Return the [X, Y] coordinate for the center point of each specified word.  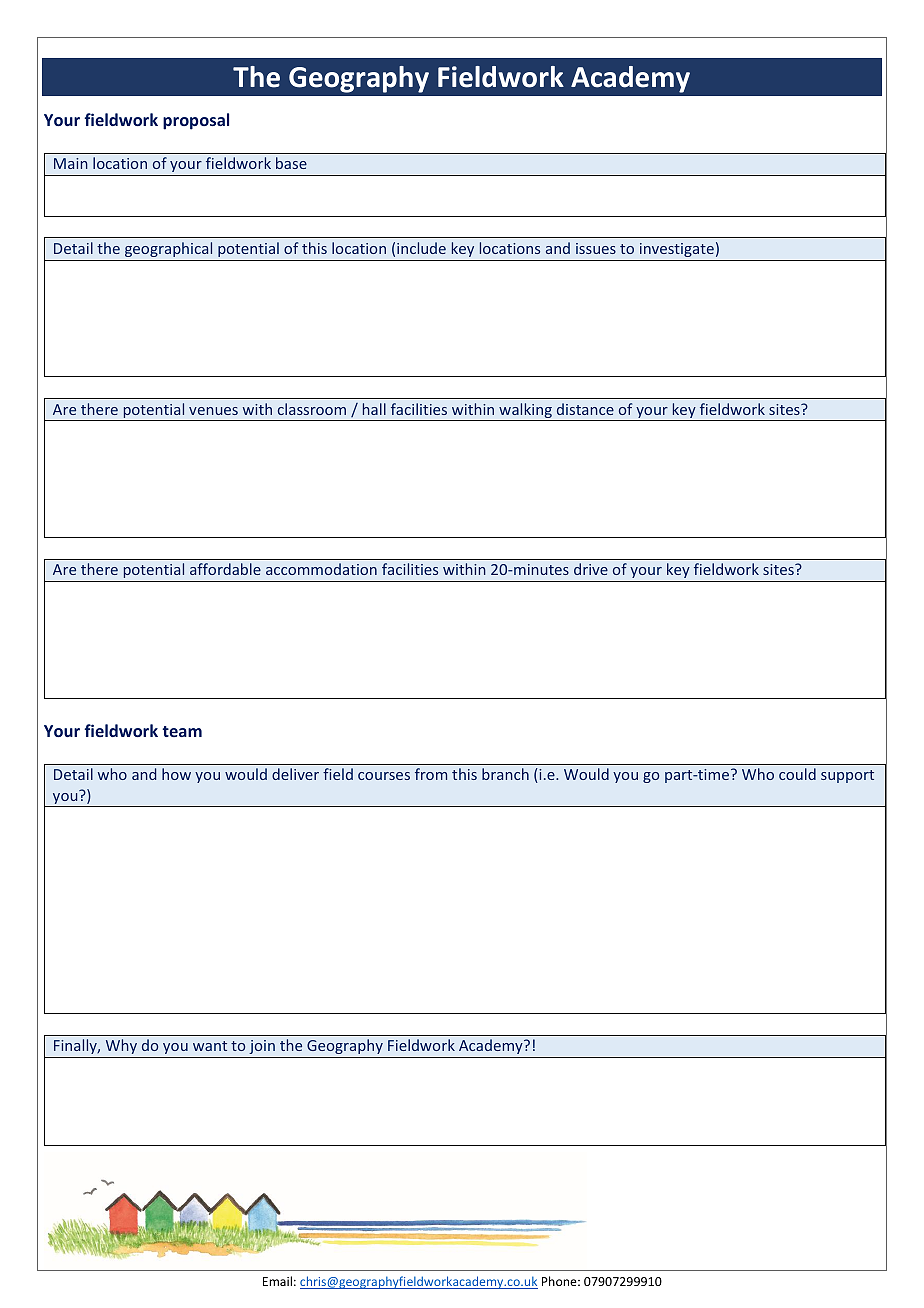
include [421, 248]
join [262, 1049]
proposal [196, 121]
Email [277, 1281]
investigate [677, 250]
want [210, 1046]
